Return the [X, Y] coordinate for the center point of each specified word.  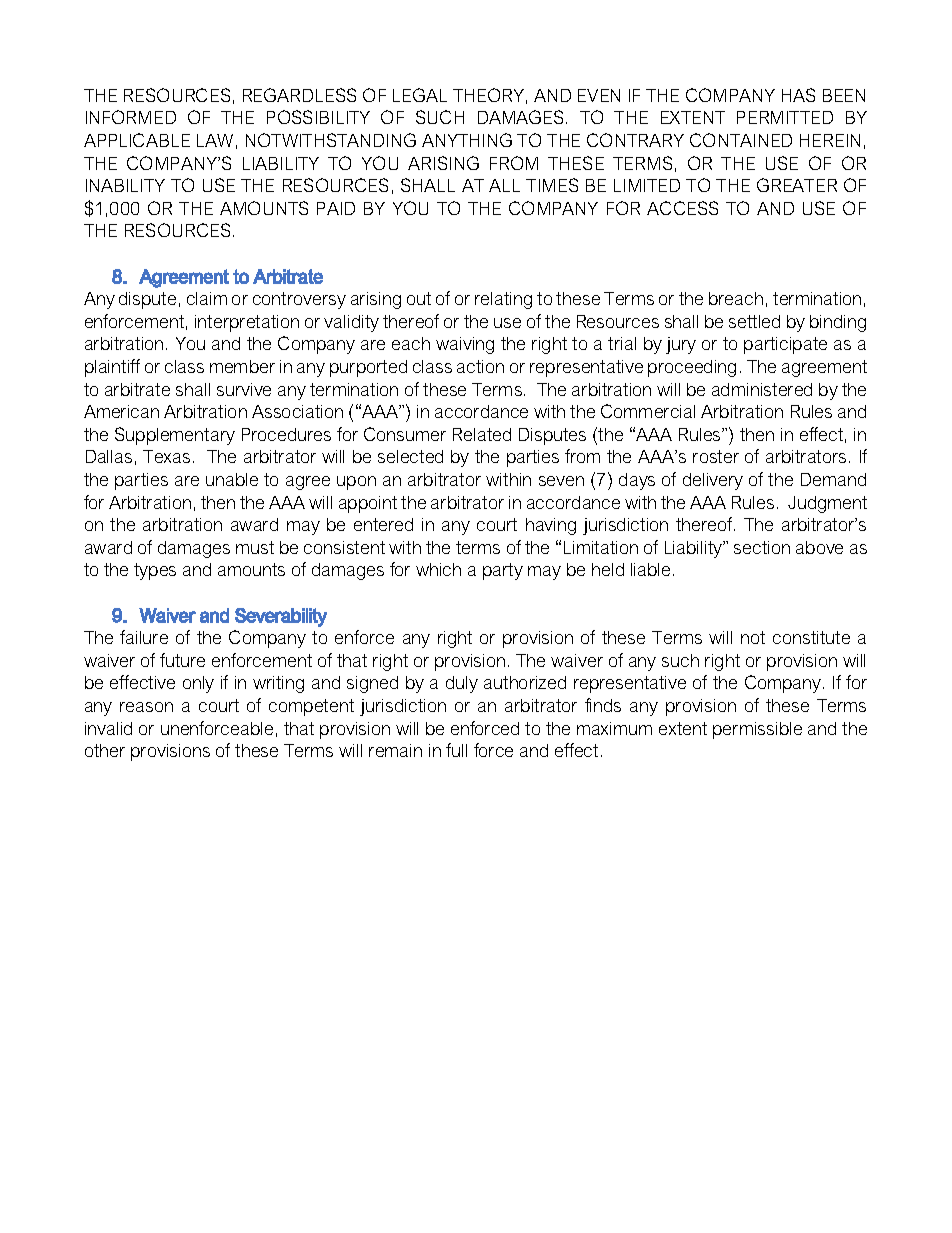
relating [503, 300]
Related [482, 434]
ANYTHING [467, 140]
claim [207, 298]
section [762, 547]
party [503, 571]
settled [754, 321]
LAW [215, 140]
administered [762, 389]
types [155, 571]
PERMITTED [785, 117]
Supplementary [175, 436]
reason [146, 707]
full [456, 750]
